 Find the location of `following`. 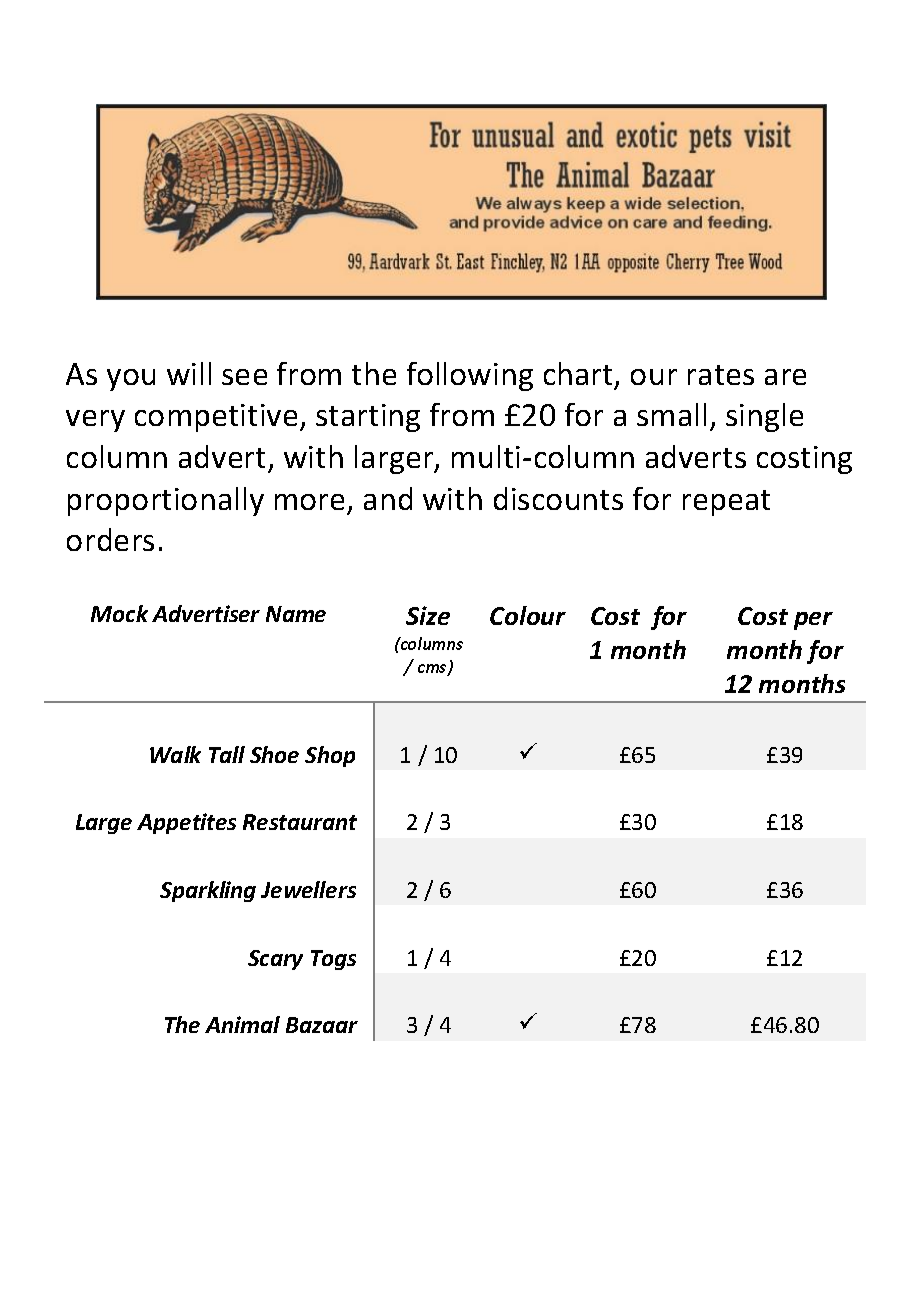

following is located at coordinates (470, 376).
